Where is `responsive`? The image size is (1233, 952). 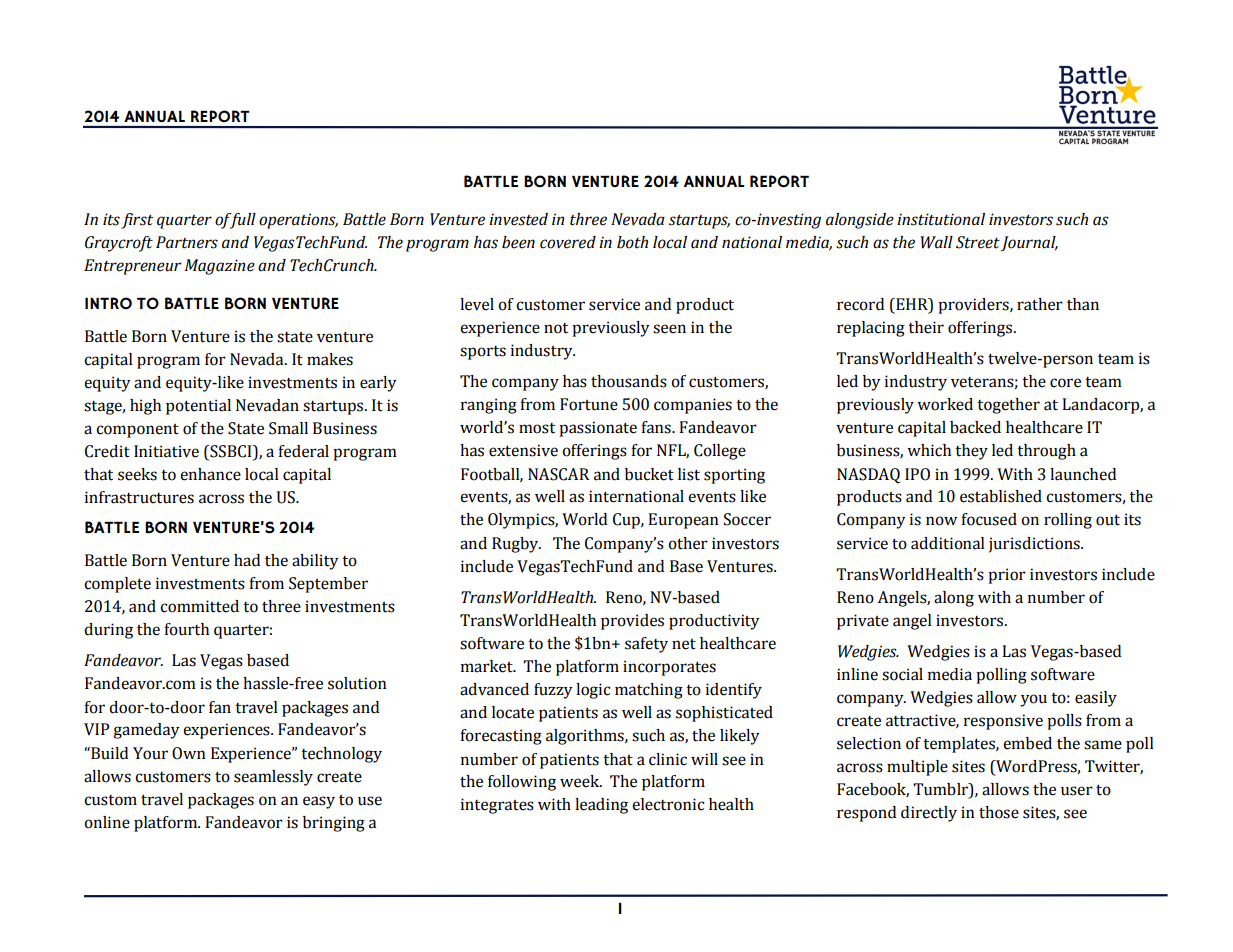 responsive is located at coordinates (1003, 722).
